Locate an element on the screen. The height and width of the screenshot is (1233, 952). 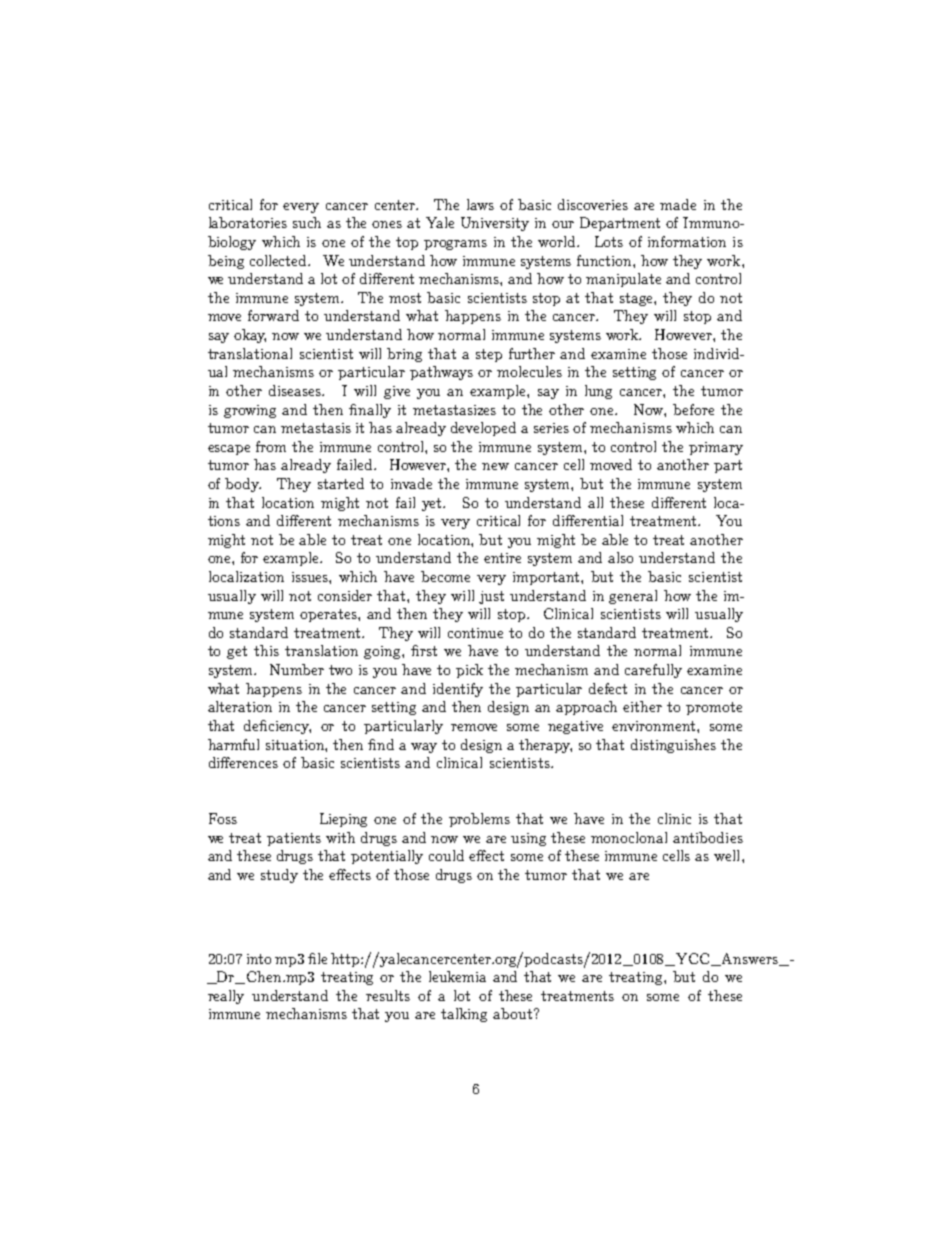
developed is located at coordinates (483, 429).
